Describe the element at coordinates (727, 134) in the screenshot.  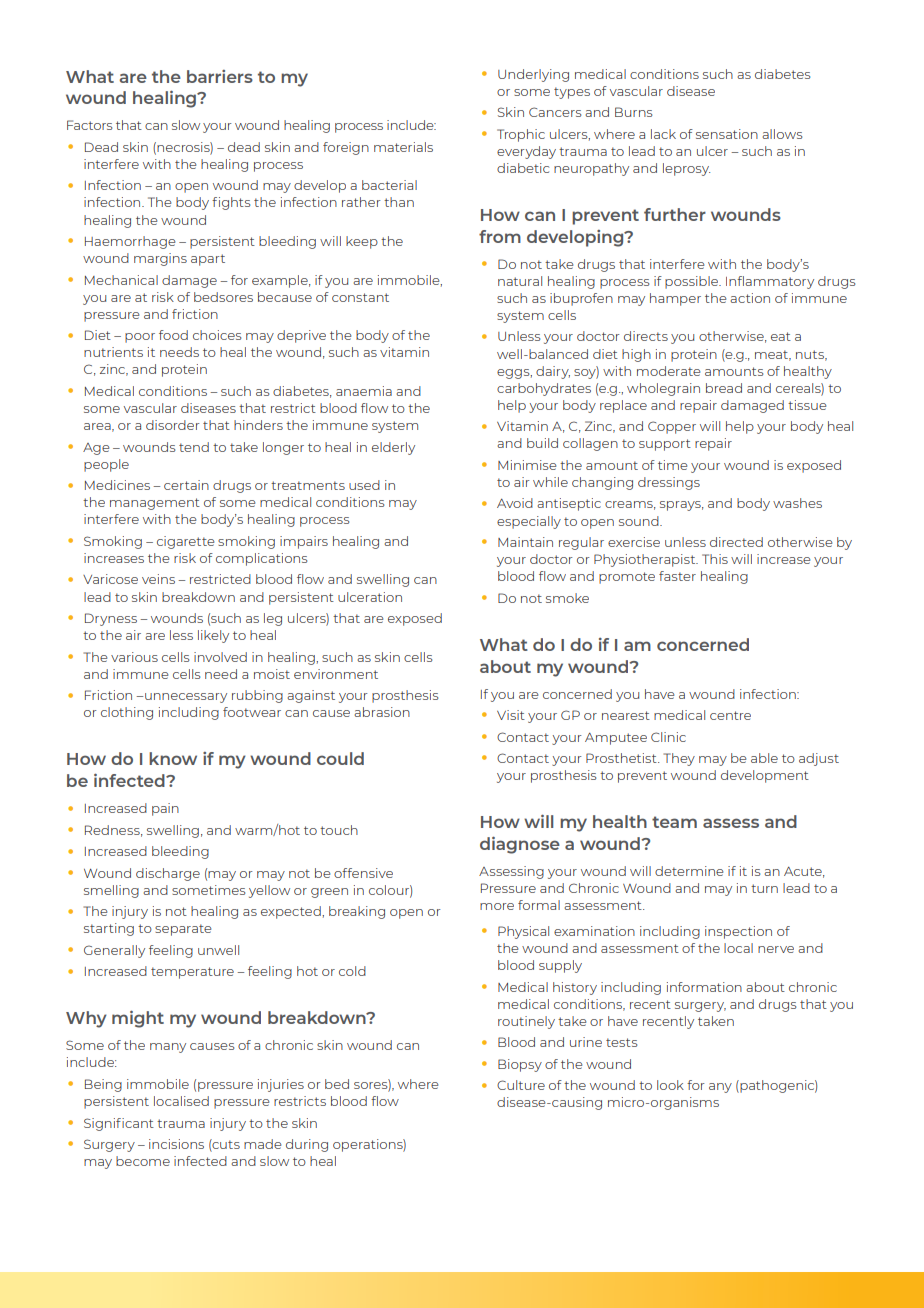
I see `sensation` at that location.
